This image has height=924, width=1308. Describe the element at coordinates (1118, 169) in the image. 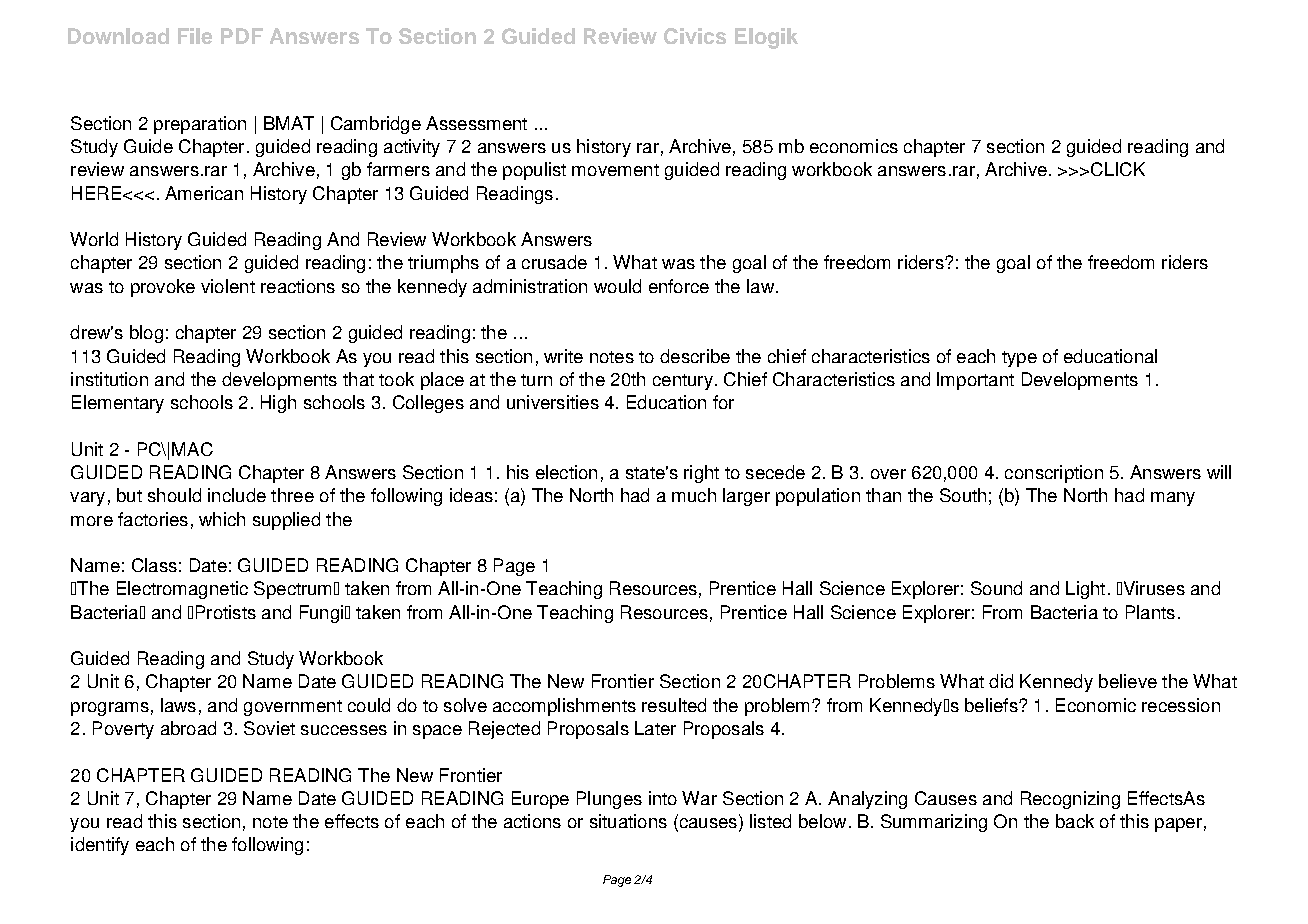

I see `CLICK` at that location.
